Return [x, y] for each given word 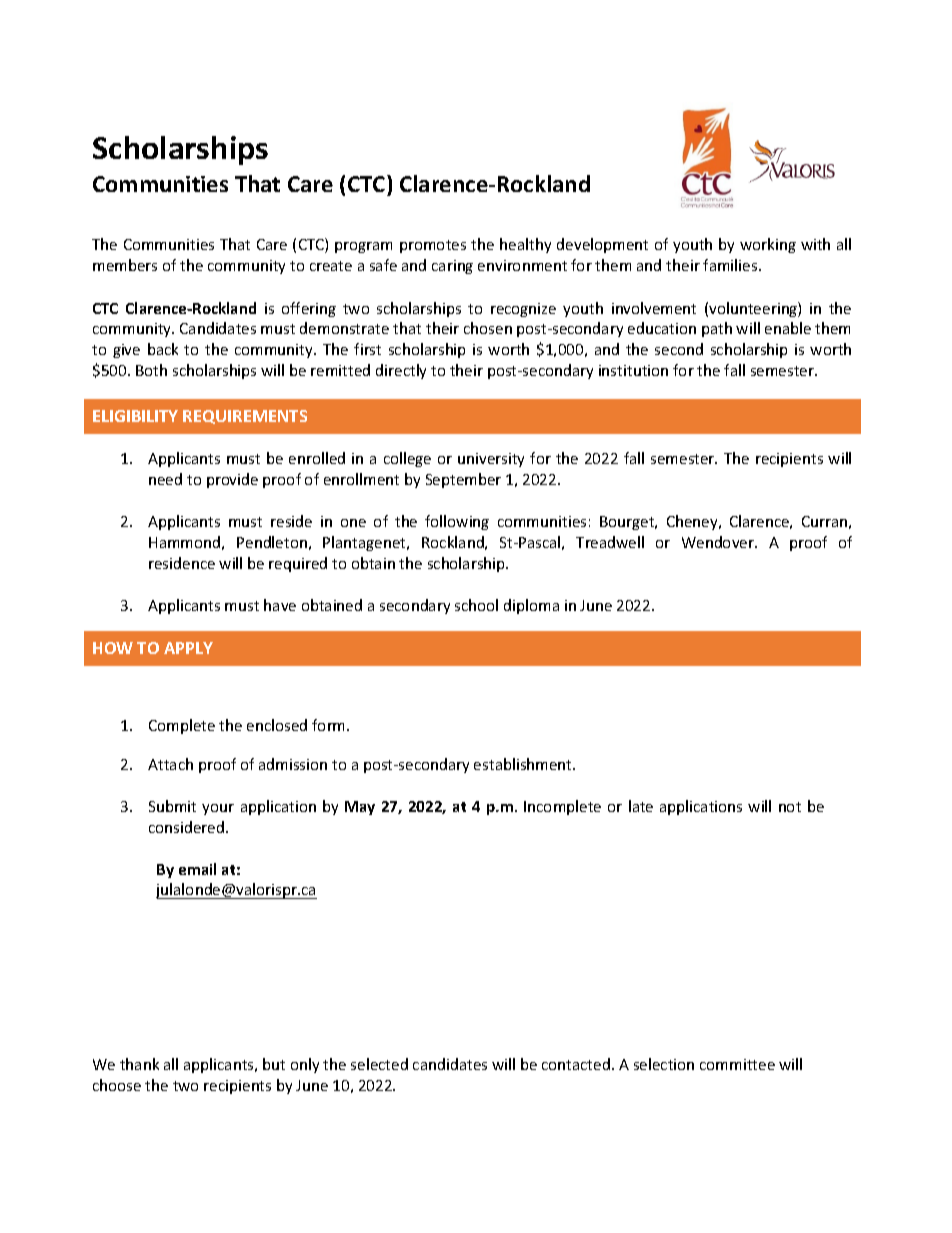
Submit [172, 806]
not [790, 807]
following [457, 522]
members [125, 265]
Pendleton [272, 542]
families [731, 265]
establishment [524, 764]
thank [139, 1064]
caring [452, 267]
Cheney [693, 522]
